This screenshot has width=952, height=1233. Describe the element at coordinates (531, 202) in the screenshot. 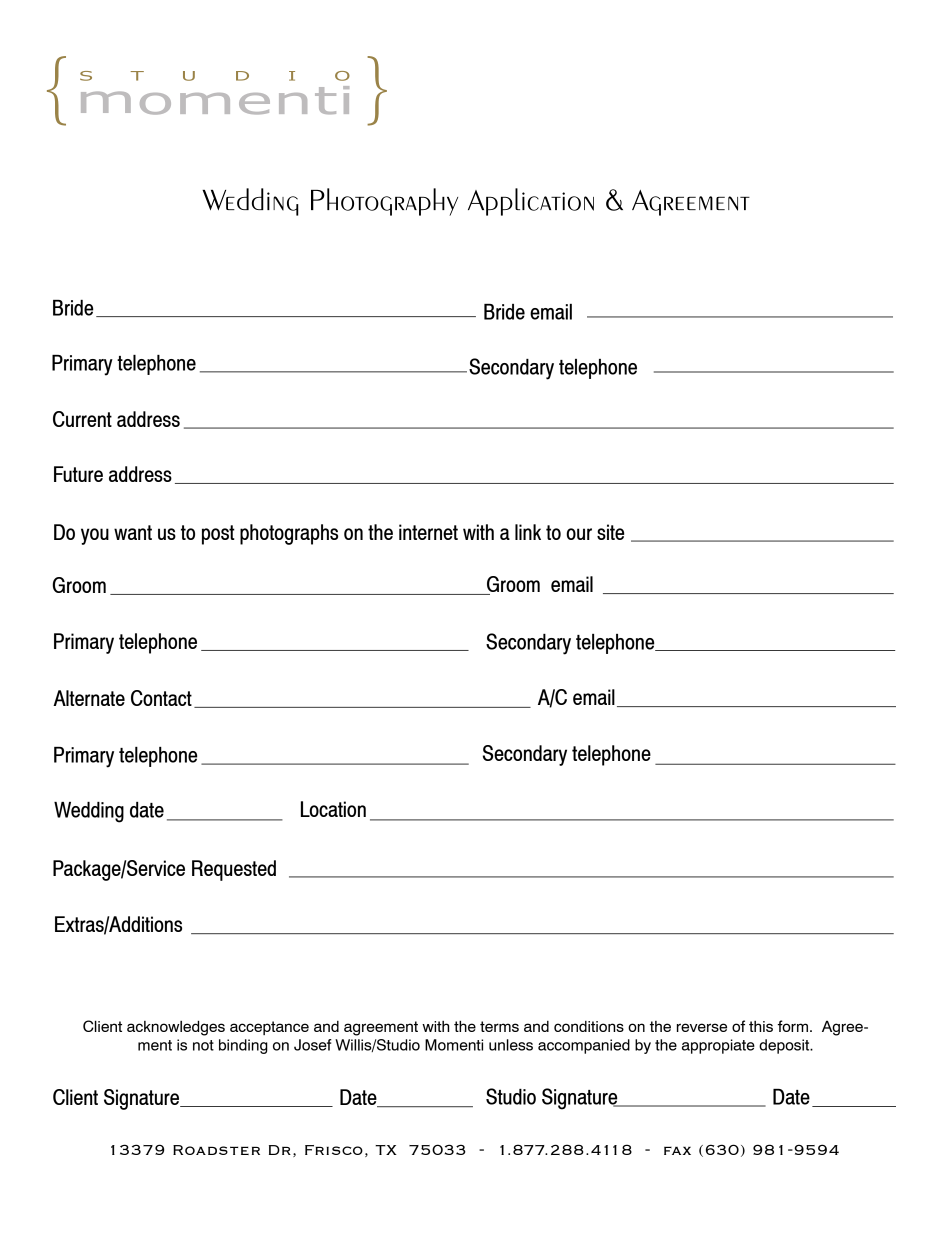

I see `Application` at that location.
